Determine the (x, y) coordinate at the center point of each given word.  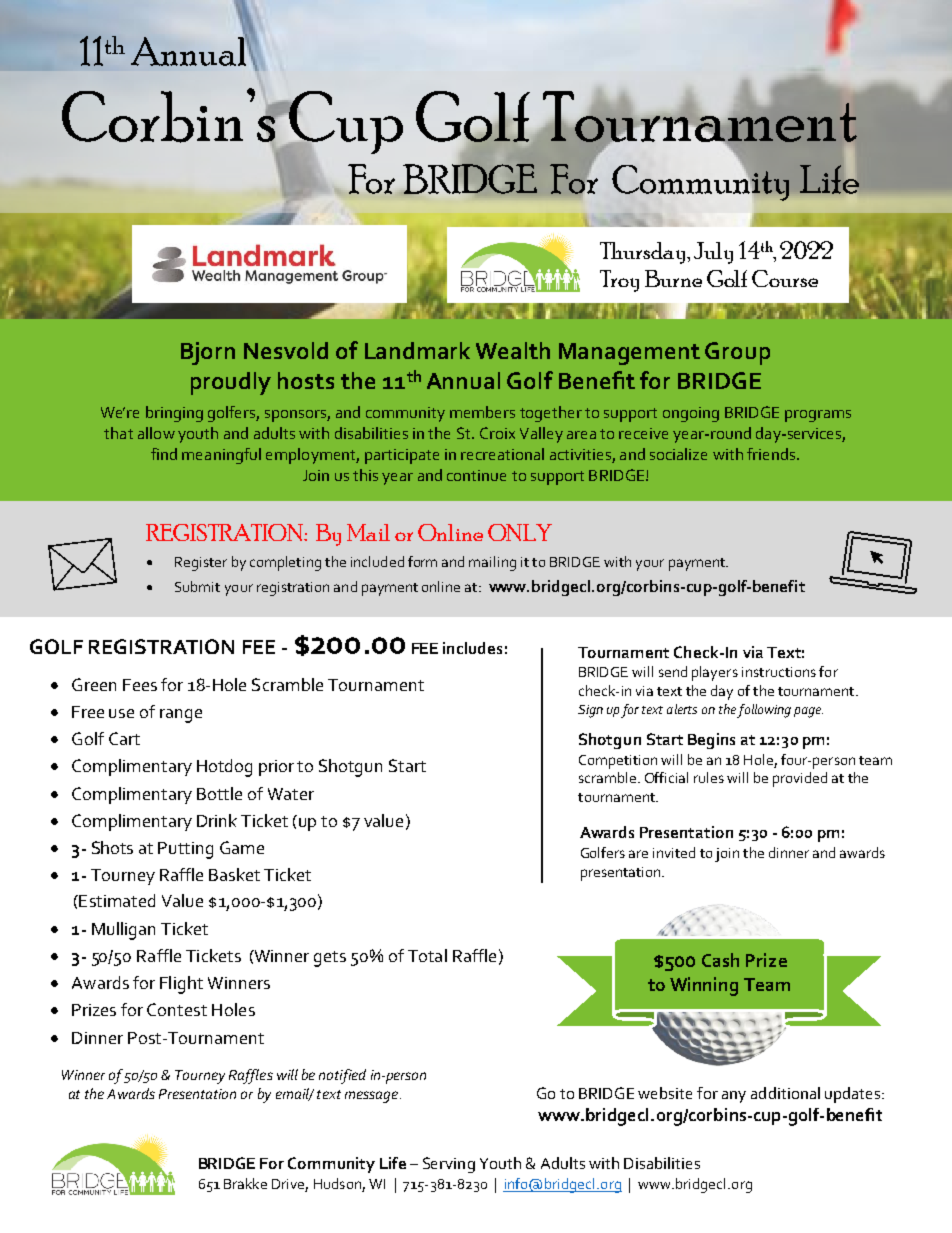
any (734, 1097)
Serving (449, 1165)
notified (342, 1076)
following (764, 711)
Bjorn (208, 353)
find (164, 454)
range (181, 716)
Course (785, 278)
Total (427, 955)
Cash (720, 960)
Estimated (116, 900)
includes (472, 648)
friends (772, 454)
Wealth (513, 350)
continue (476, 475)
